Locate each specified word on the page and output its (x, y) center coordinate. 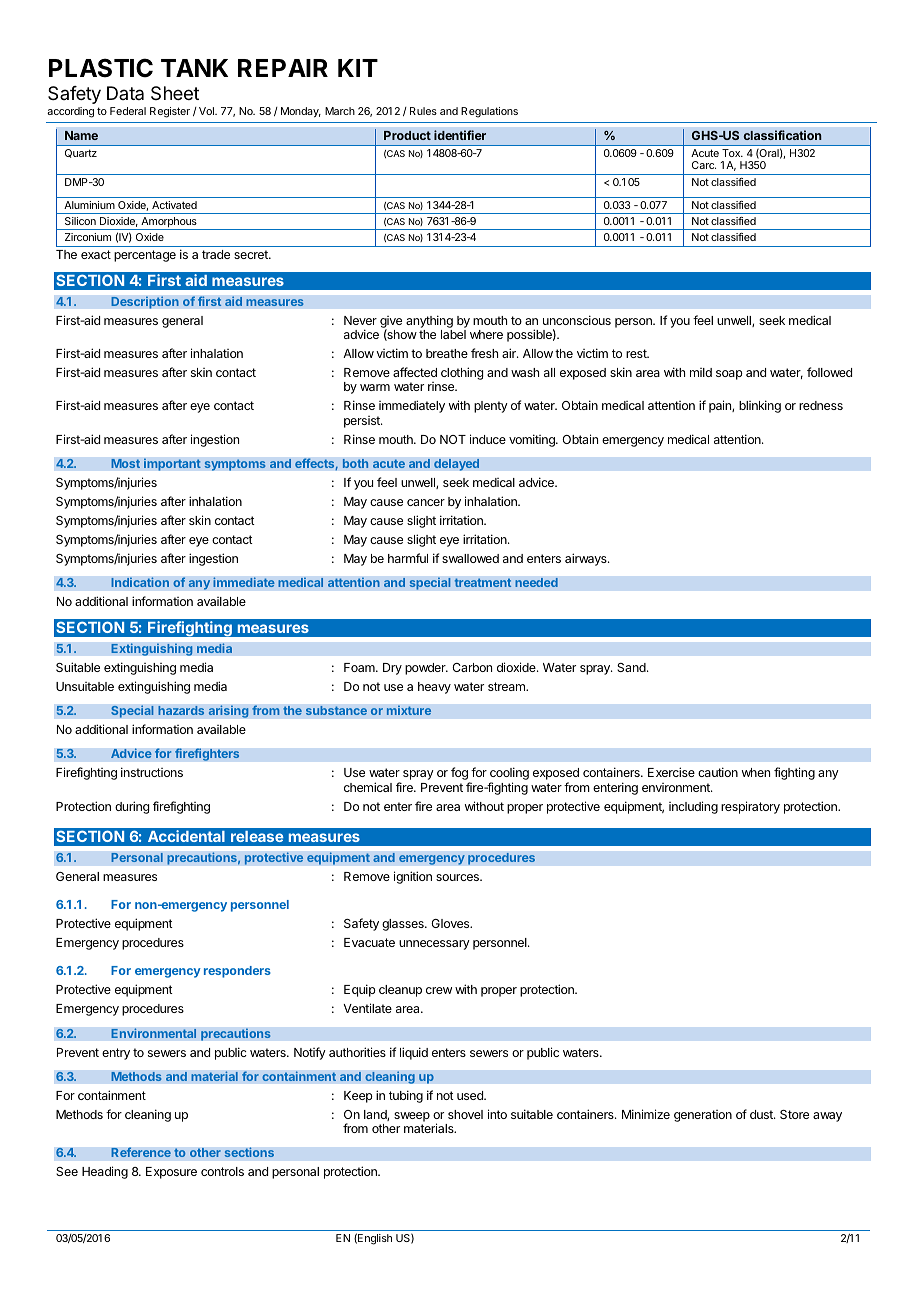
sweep (412, 1118)
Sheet (175, 93)
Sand (632, 667)
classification (782, 135)
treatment (483, 582)
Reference (141, 1152)
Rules (423, 111)
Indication (140, 582)
